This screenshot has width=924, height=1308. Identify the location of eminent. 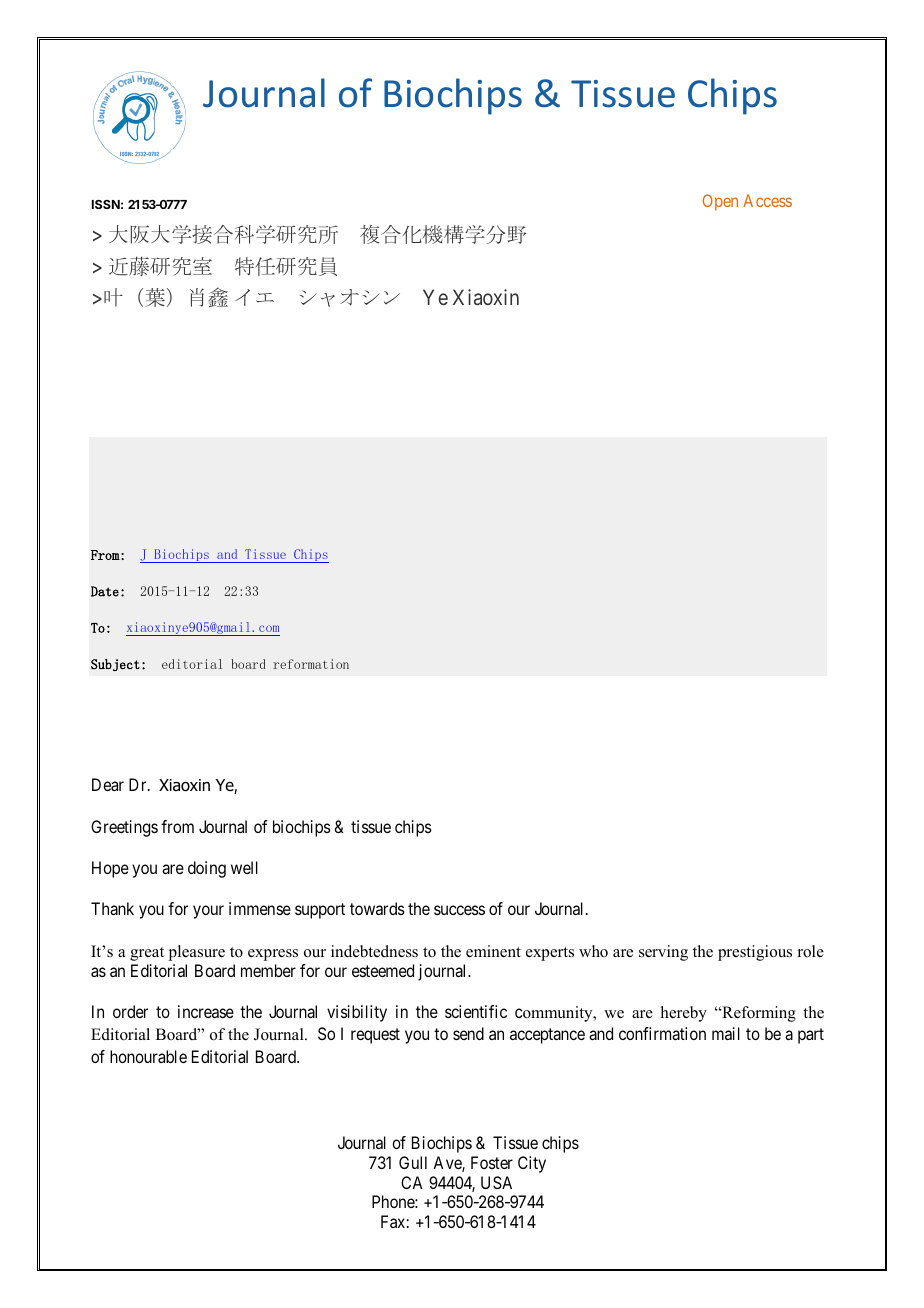
(493, 951).
